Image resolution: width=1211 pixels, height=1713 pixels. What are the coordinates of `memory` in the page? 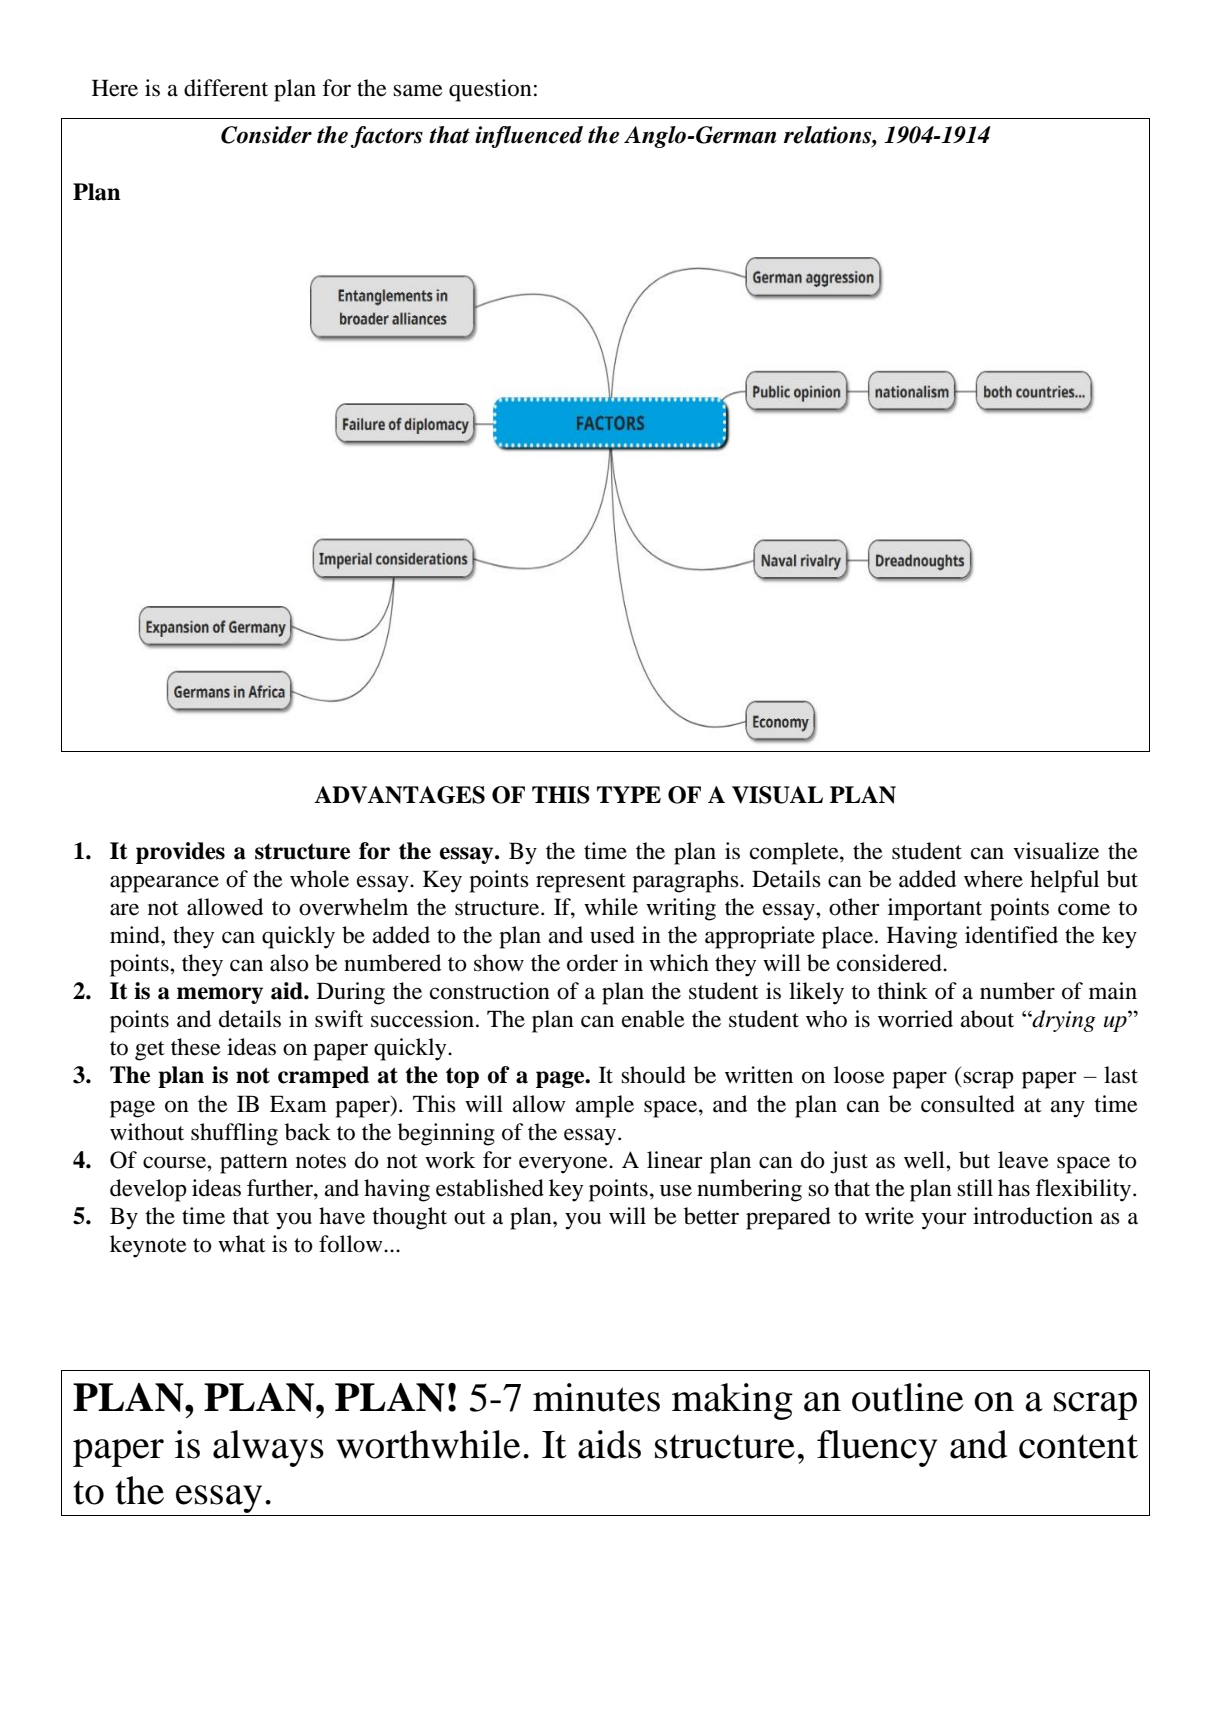 It's located at (220, 995).
